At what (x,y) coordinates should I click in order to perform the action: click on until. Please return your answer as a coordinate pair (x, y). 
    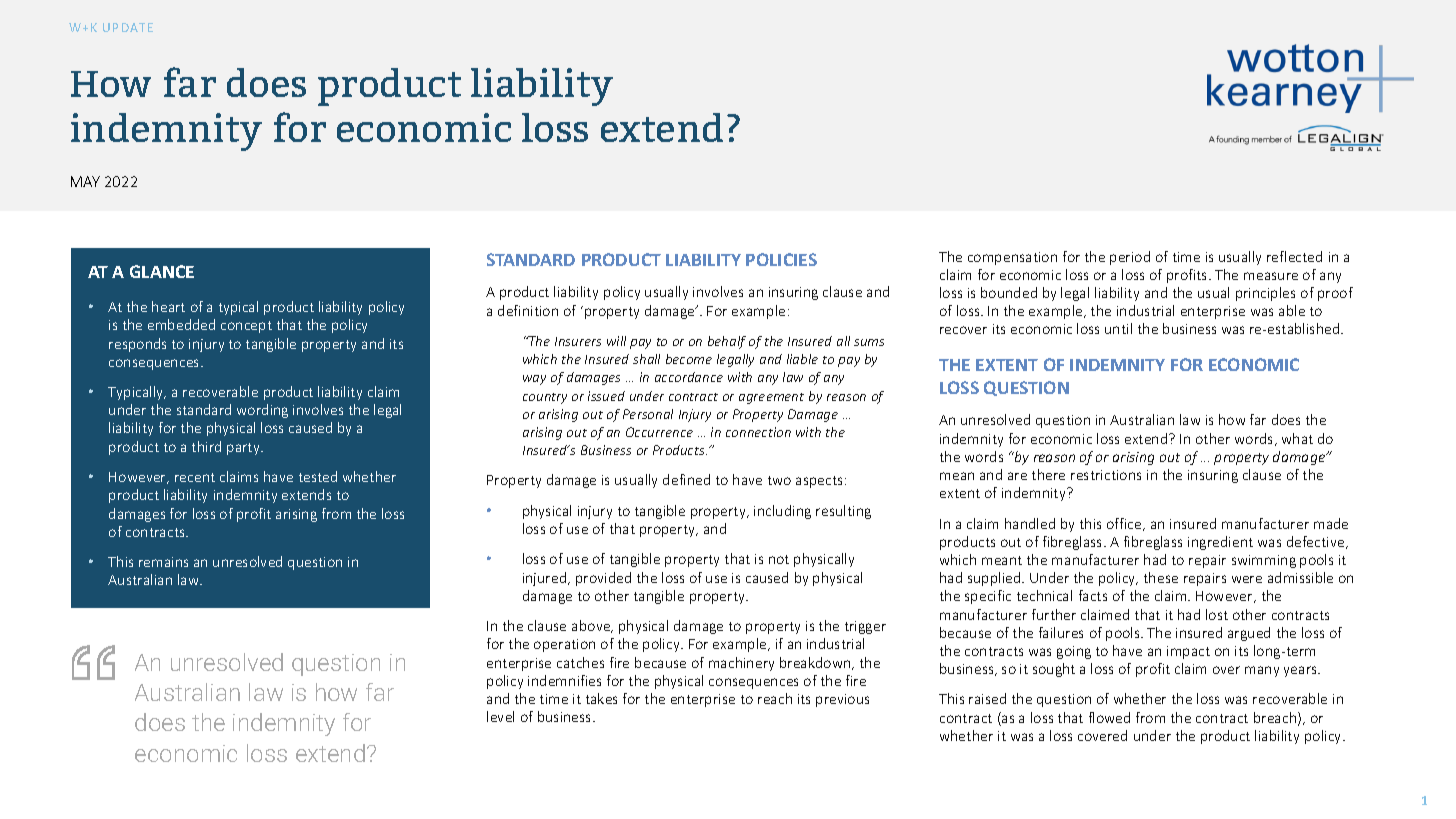
    Looking at the image, I should click on (1118, 328).
